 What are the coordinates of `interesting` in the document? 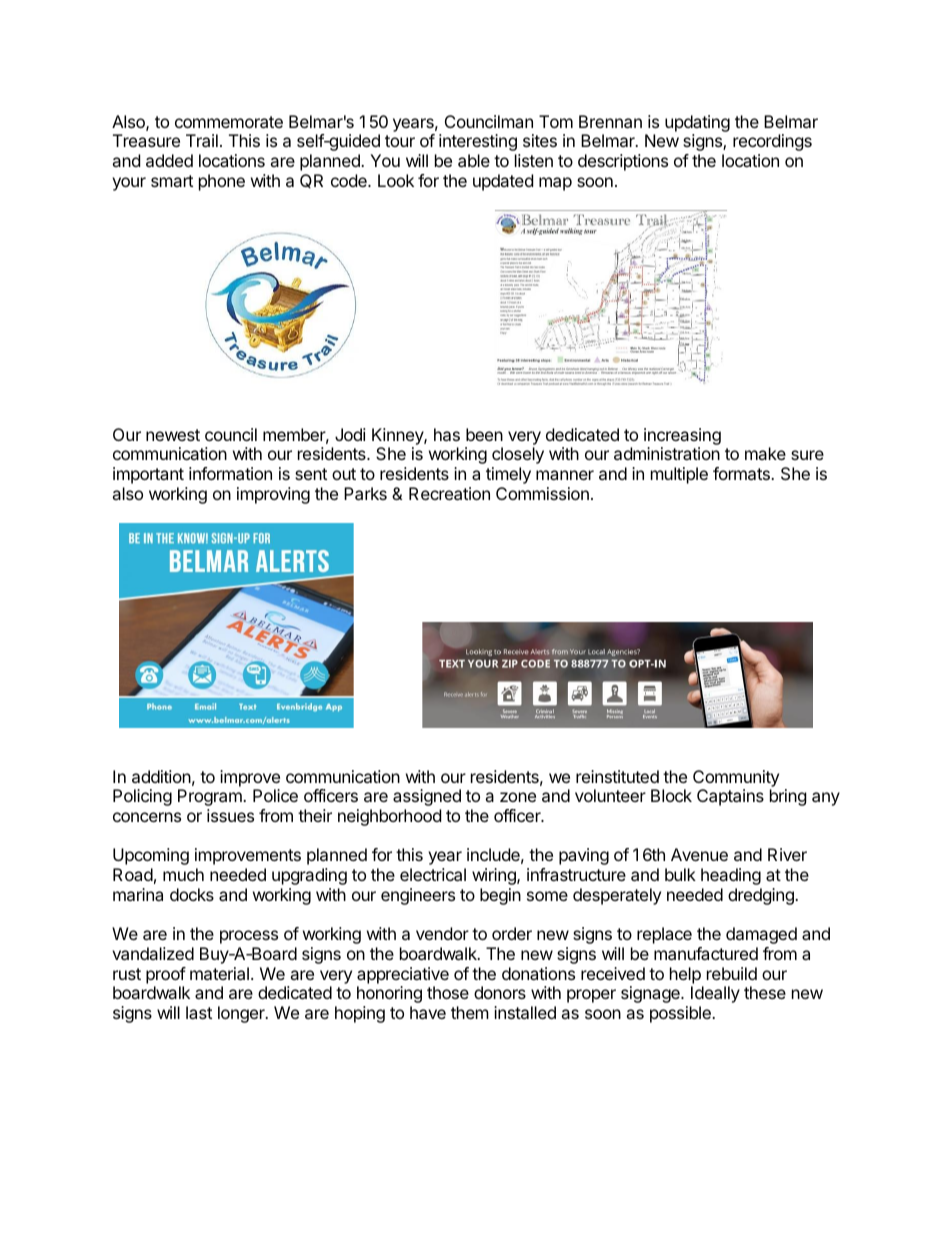 It's located at (478, 142).
